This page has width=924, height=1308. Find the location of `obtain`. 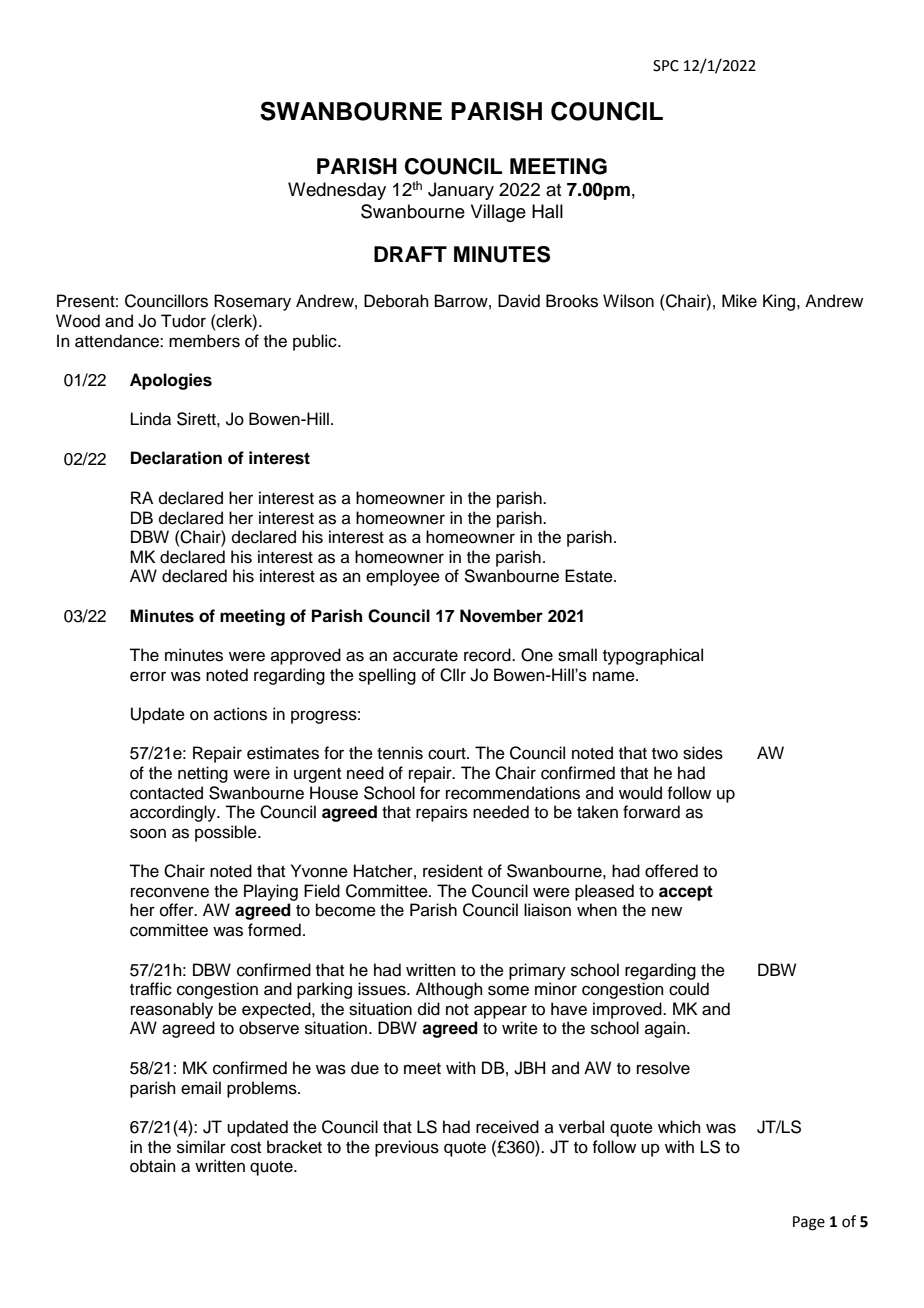

obtain is located at coordinates (153, 1166).
